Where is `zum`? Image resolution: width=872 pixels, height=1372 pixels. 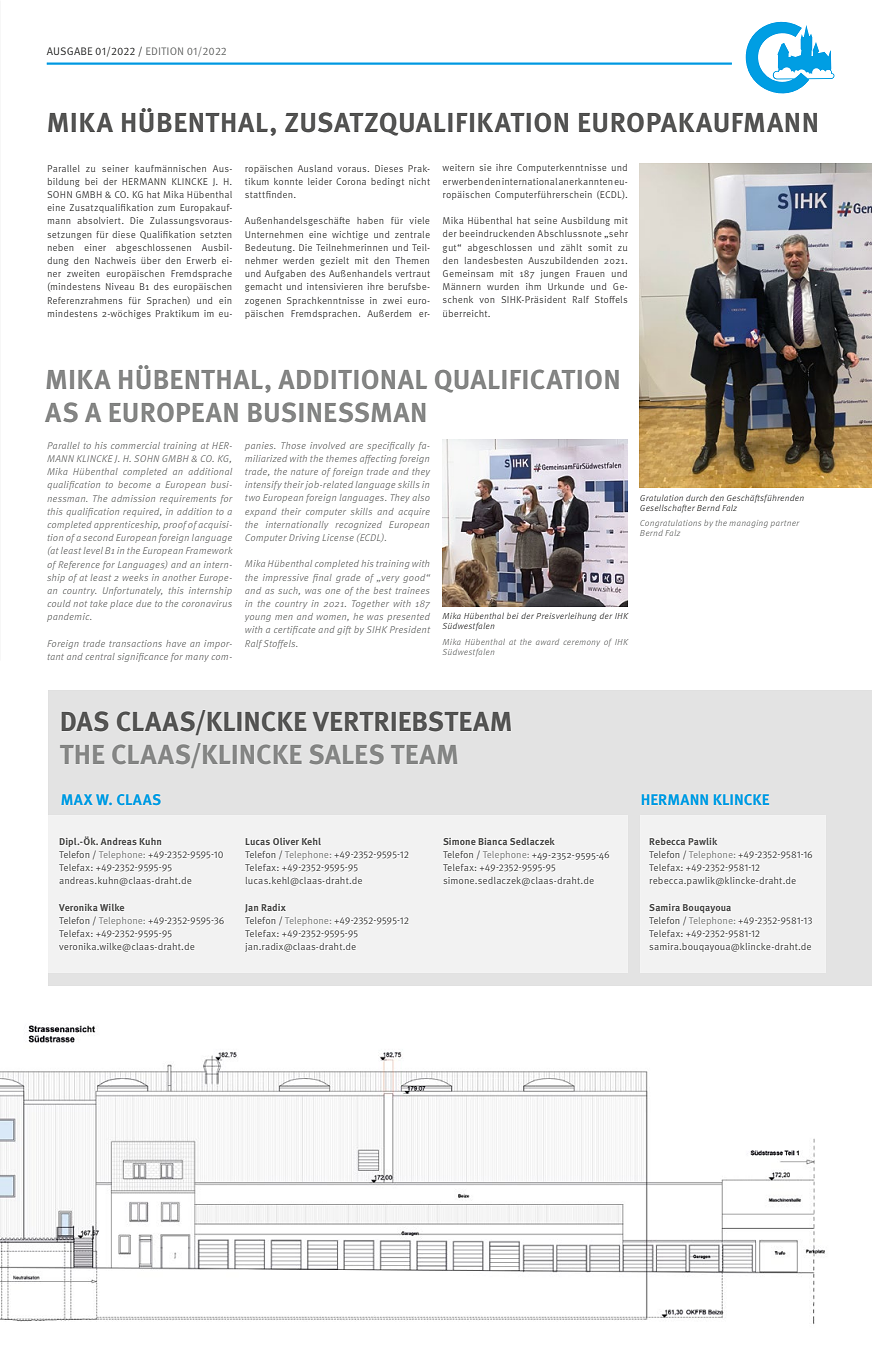
zum is located at coordinates (166, 208).
